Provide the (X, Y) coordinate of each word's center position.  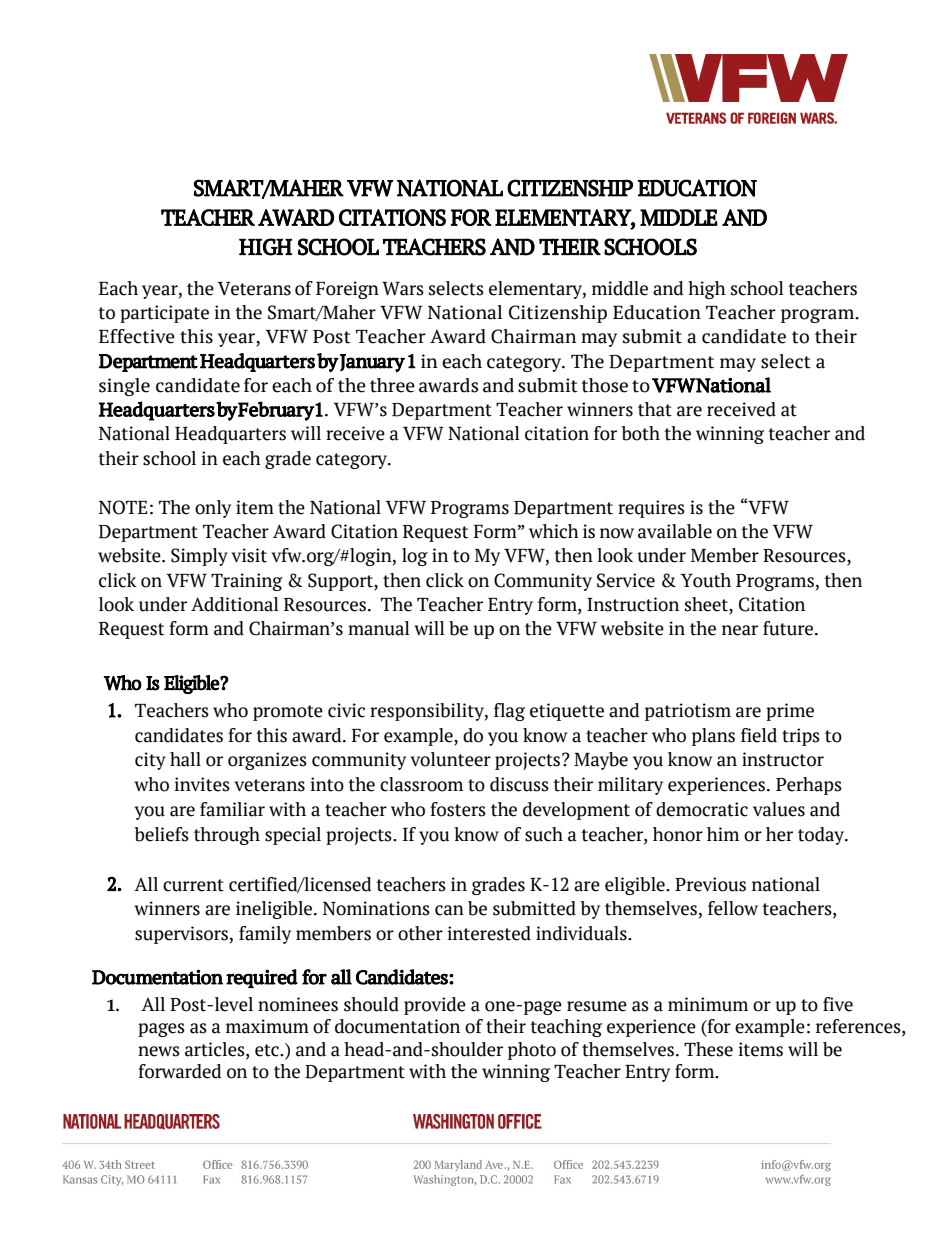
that (655, 409)
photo (532, 1051)
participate (164, 314)
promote (288, 713)
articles (216, 1049)
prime (790, 712)
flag (509, 712)
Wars (403, 289)
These (708, 1049)
